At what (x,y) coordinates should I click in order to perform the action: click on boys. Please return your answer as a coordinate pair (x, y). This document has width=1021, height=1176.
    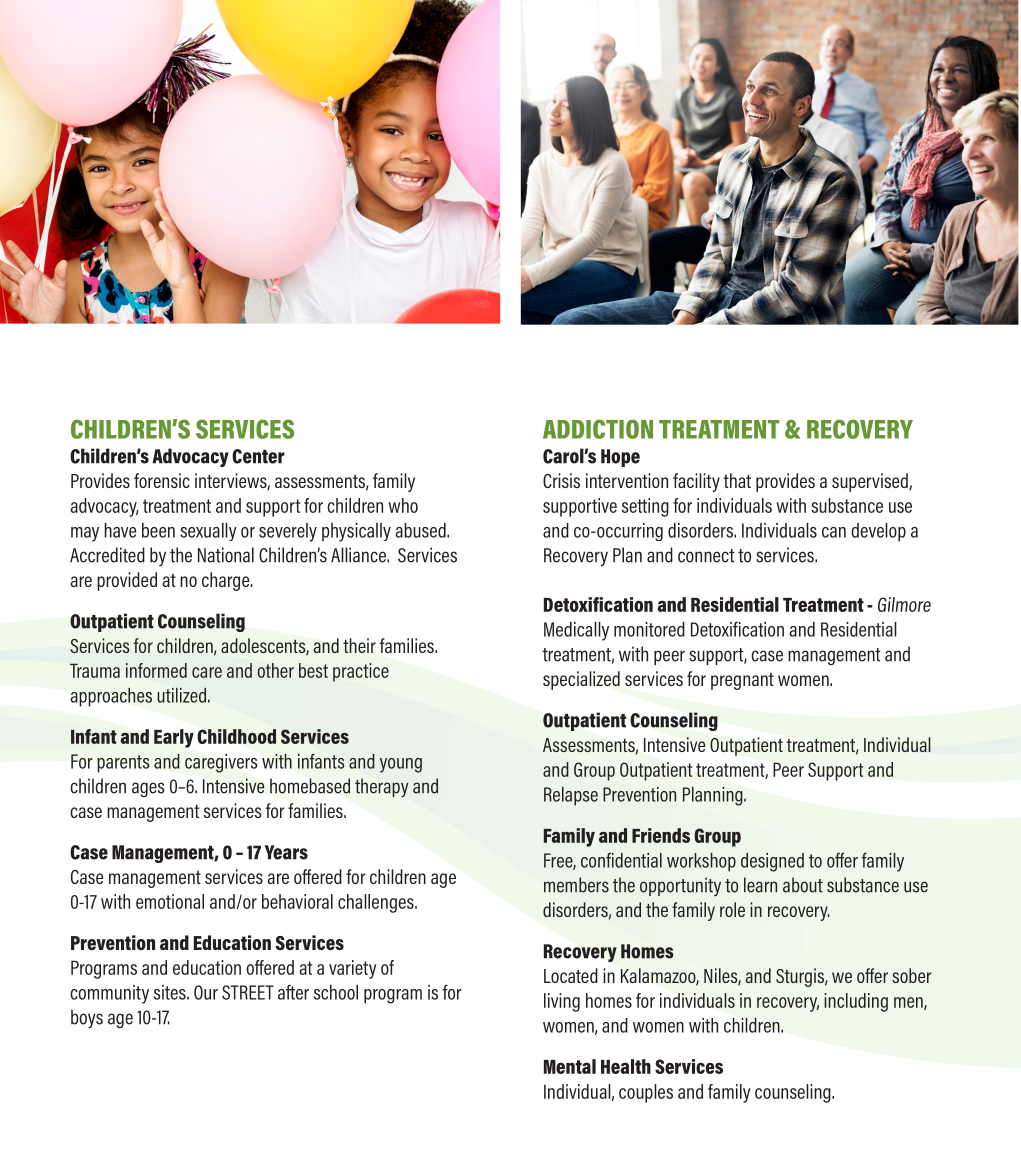
    Looking at the image, I should click on (87, 1018).
